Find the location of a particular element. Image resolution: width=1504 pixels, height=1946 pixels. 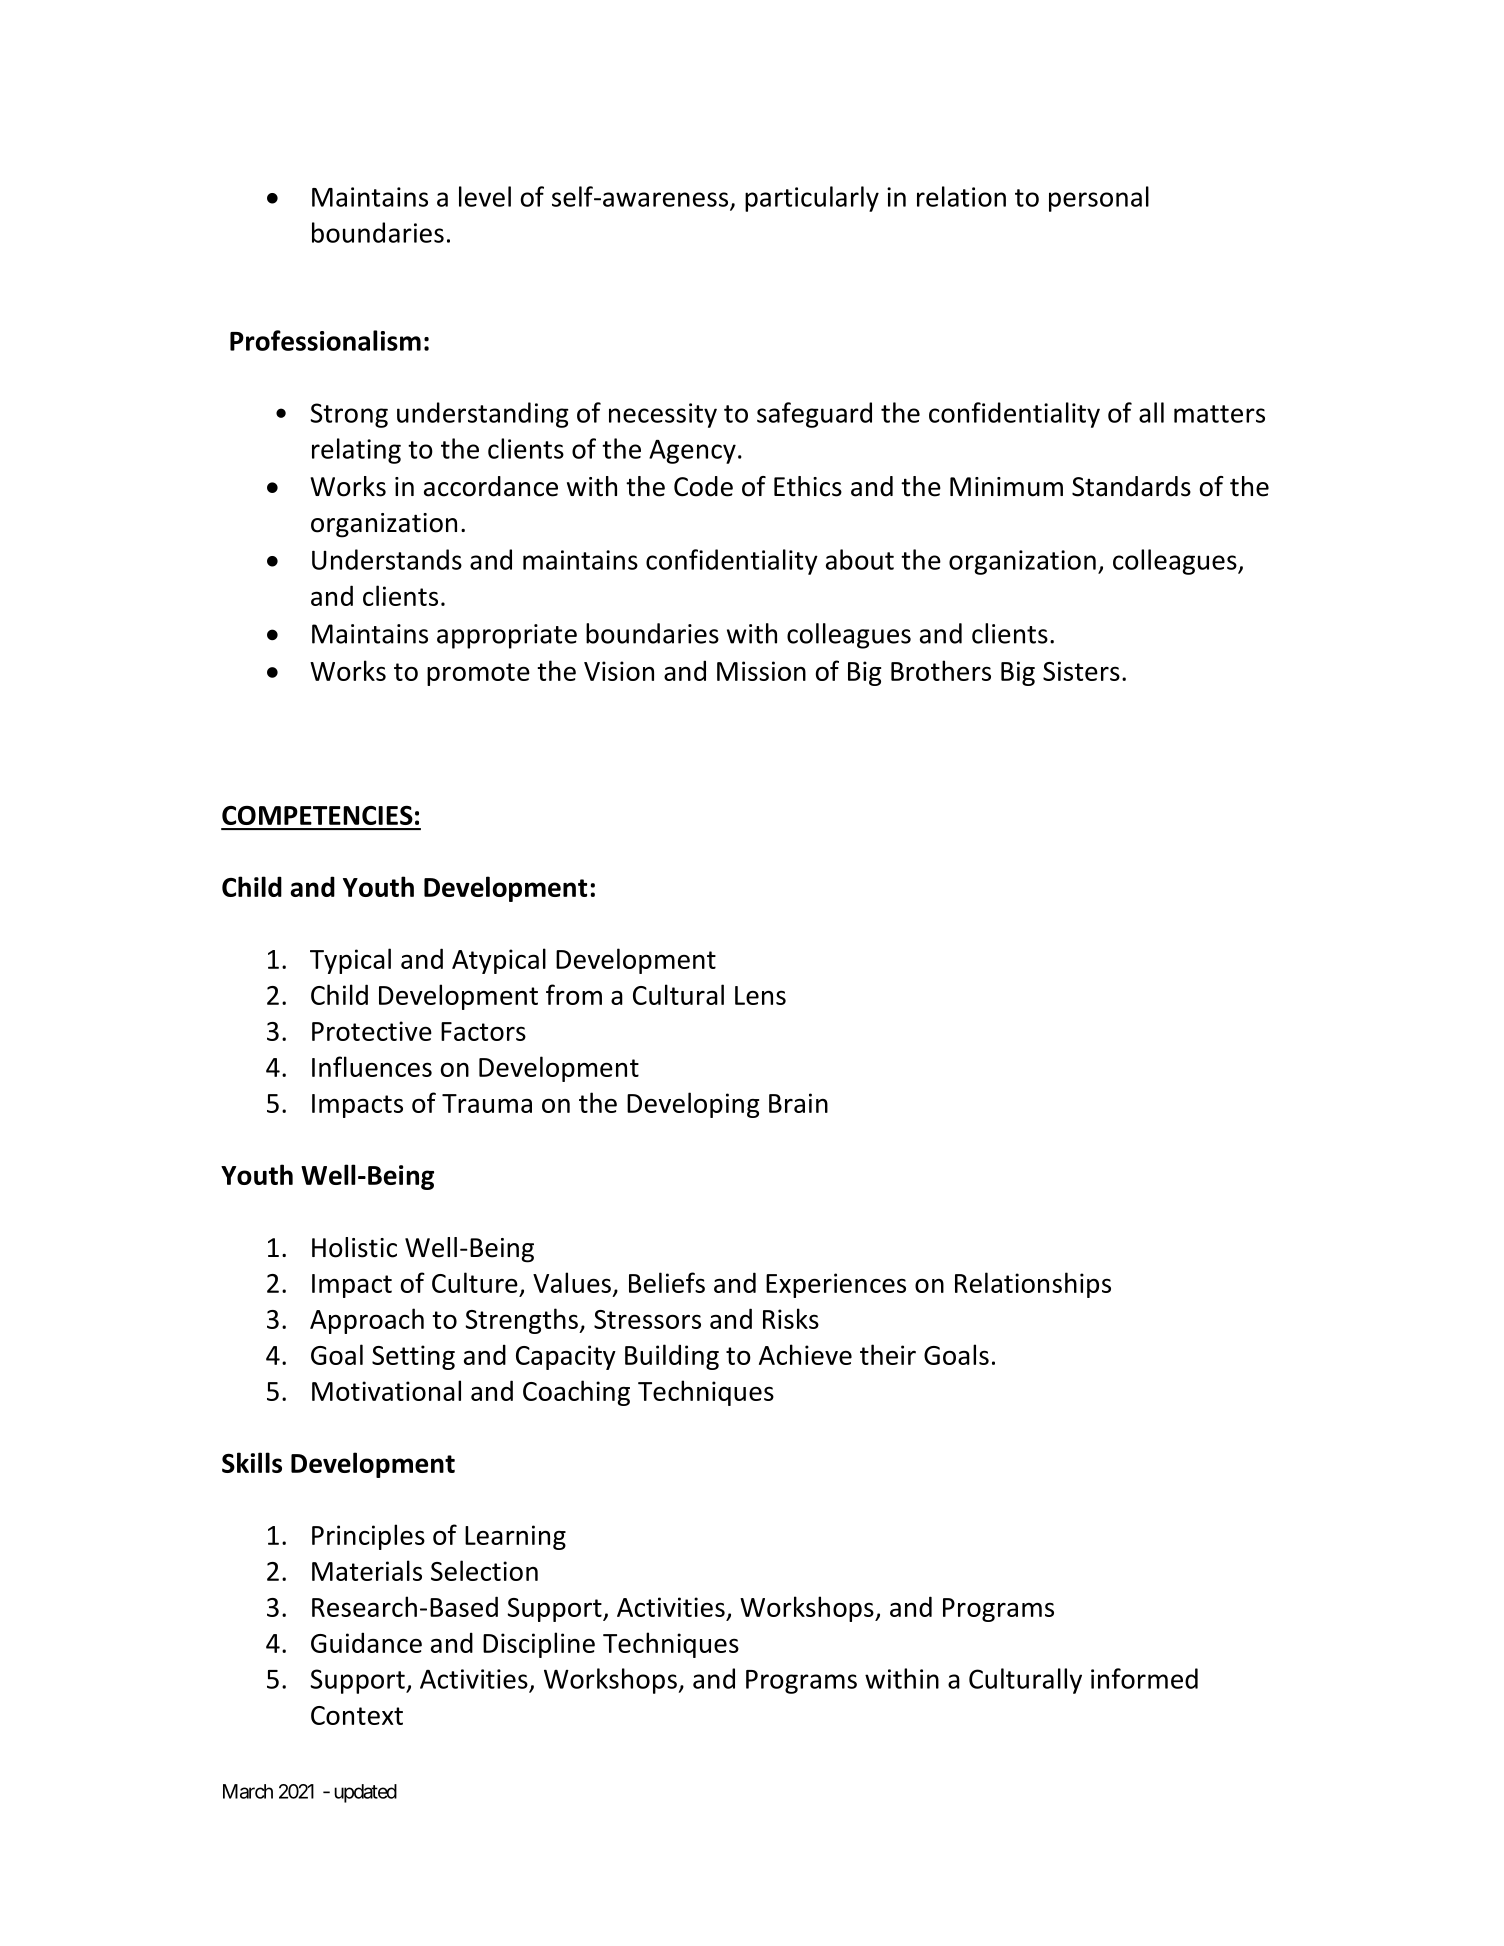

Lens is located at coordinates (760, 995).
